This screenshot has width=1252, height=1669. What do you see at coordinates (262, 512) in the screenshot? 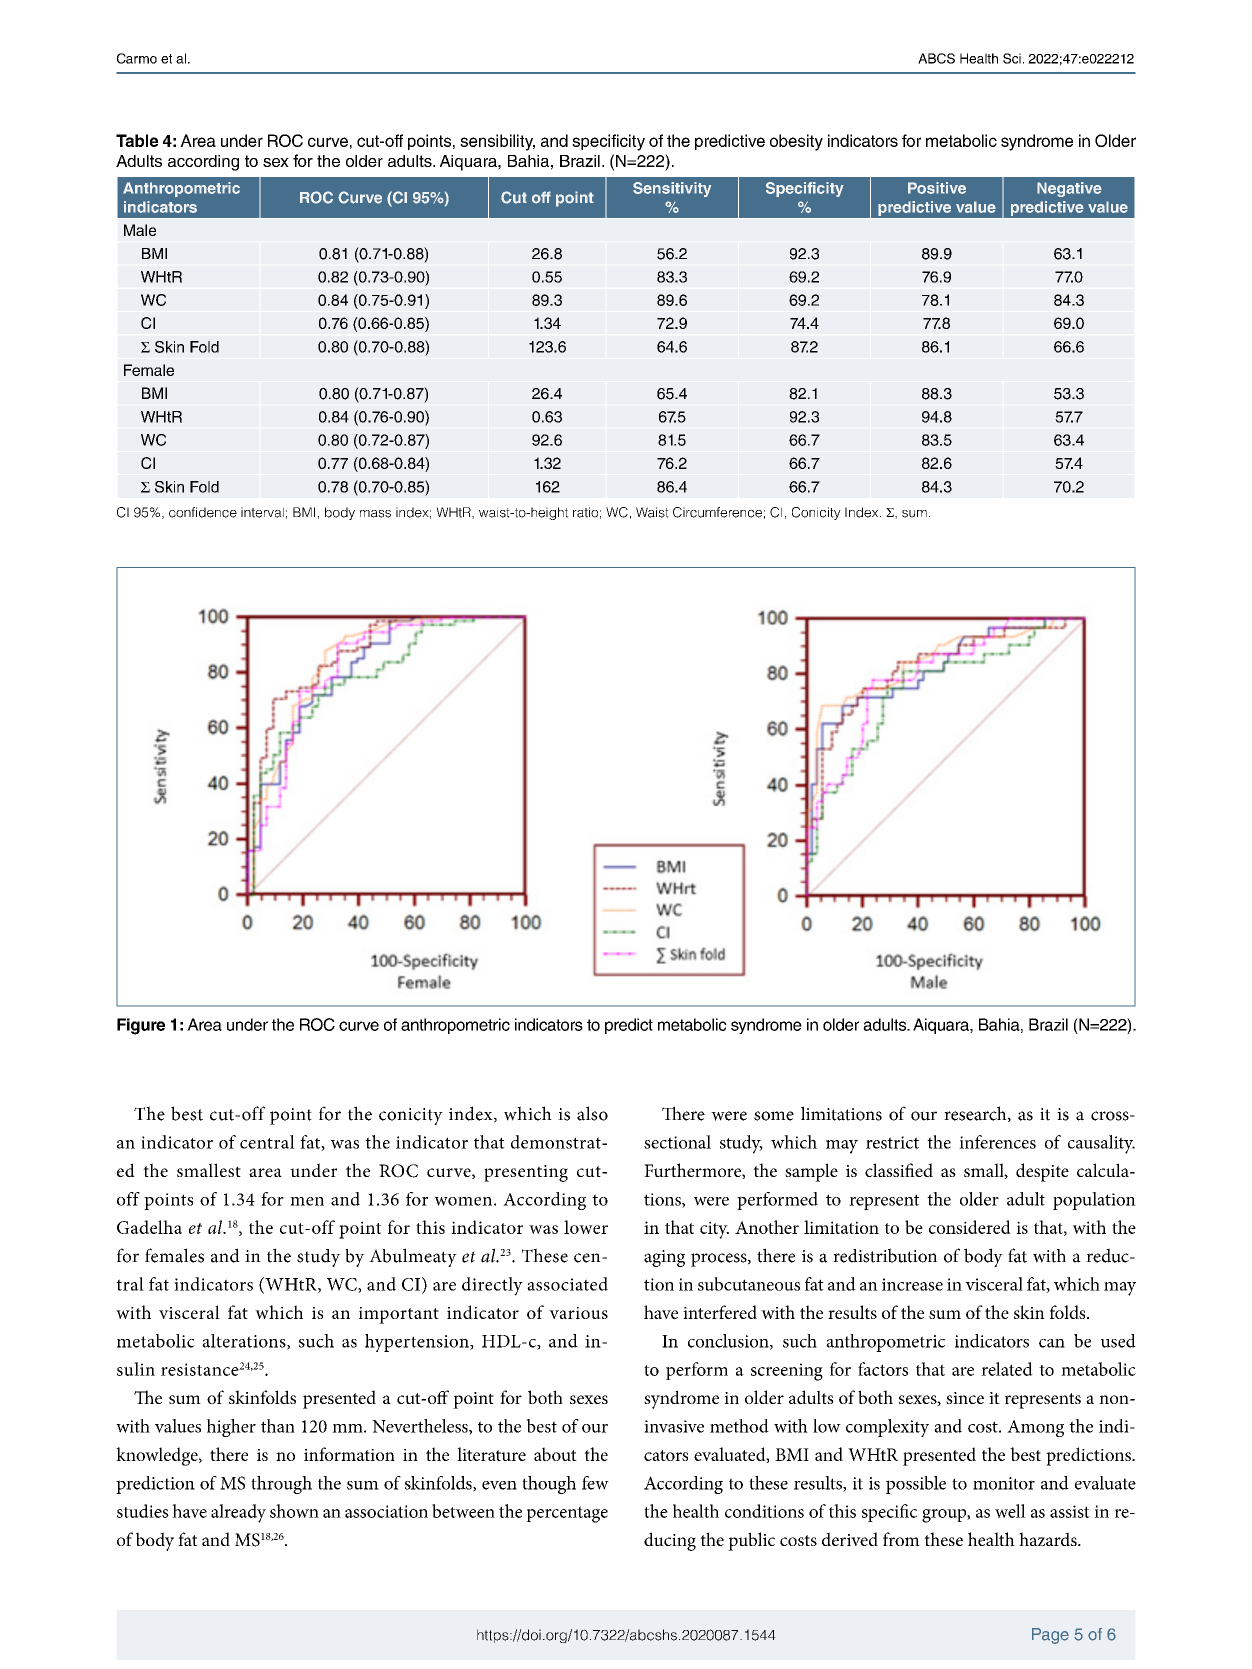
I see `interval` at bounding box center [262, 512].
